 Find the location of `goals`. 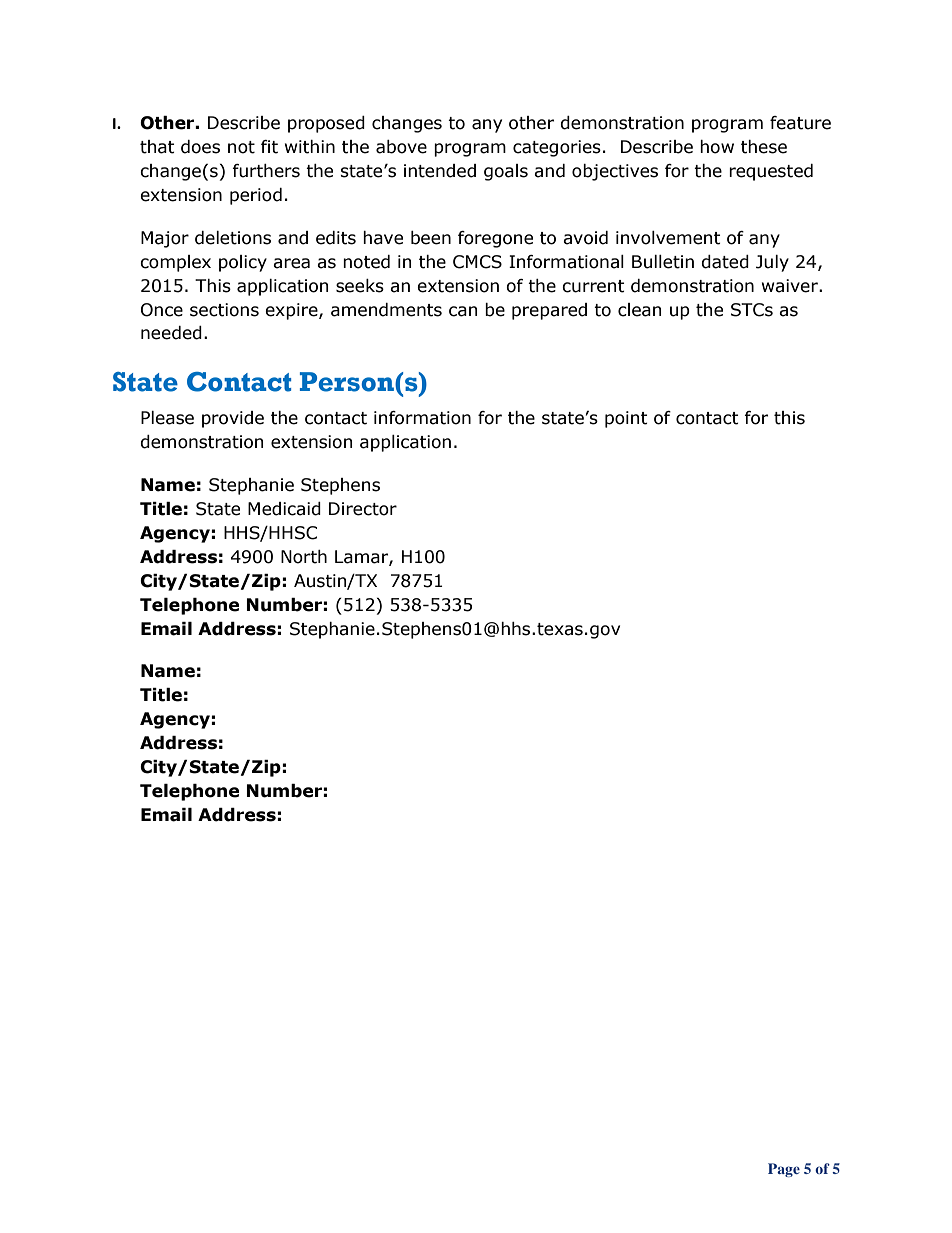

goals is located at coordinates (506, 172).
